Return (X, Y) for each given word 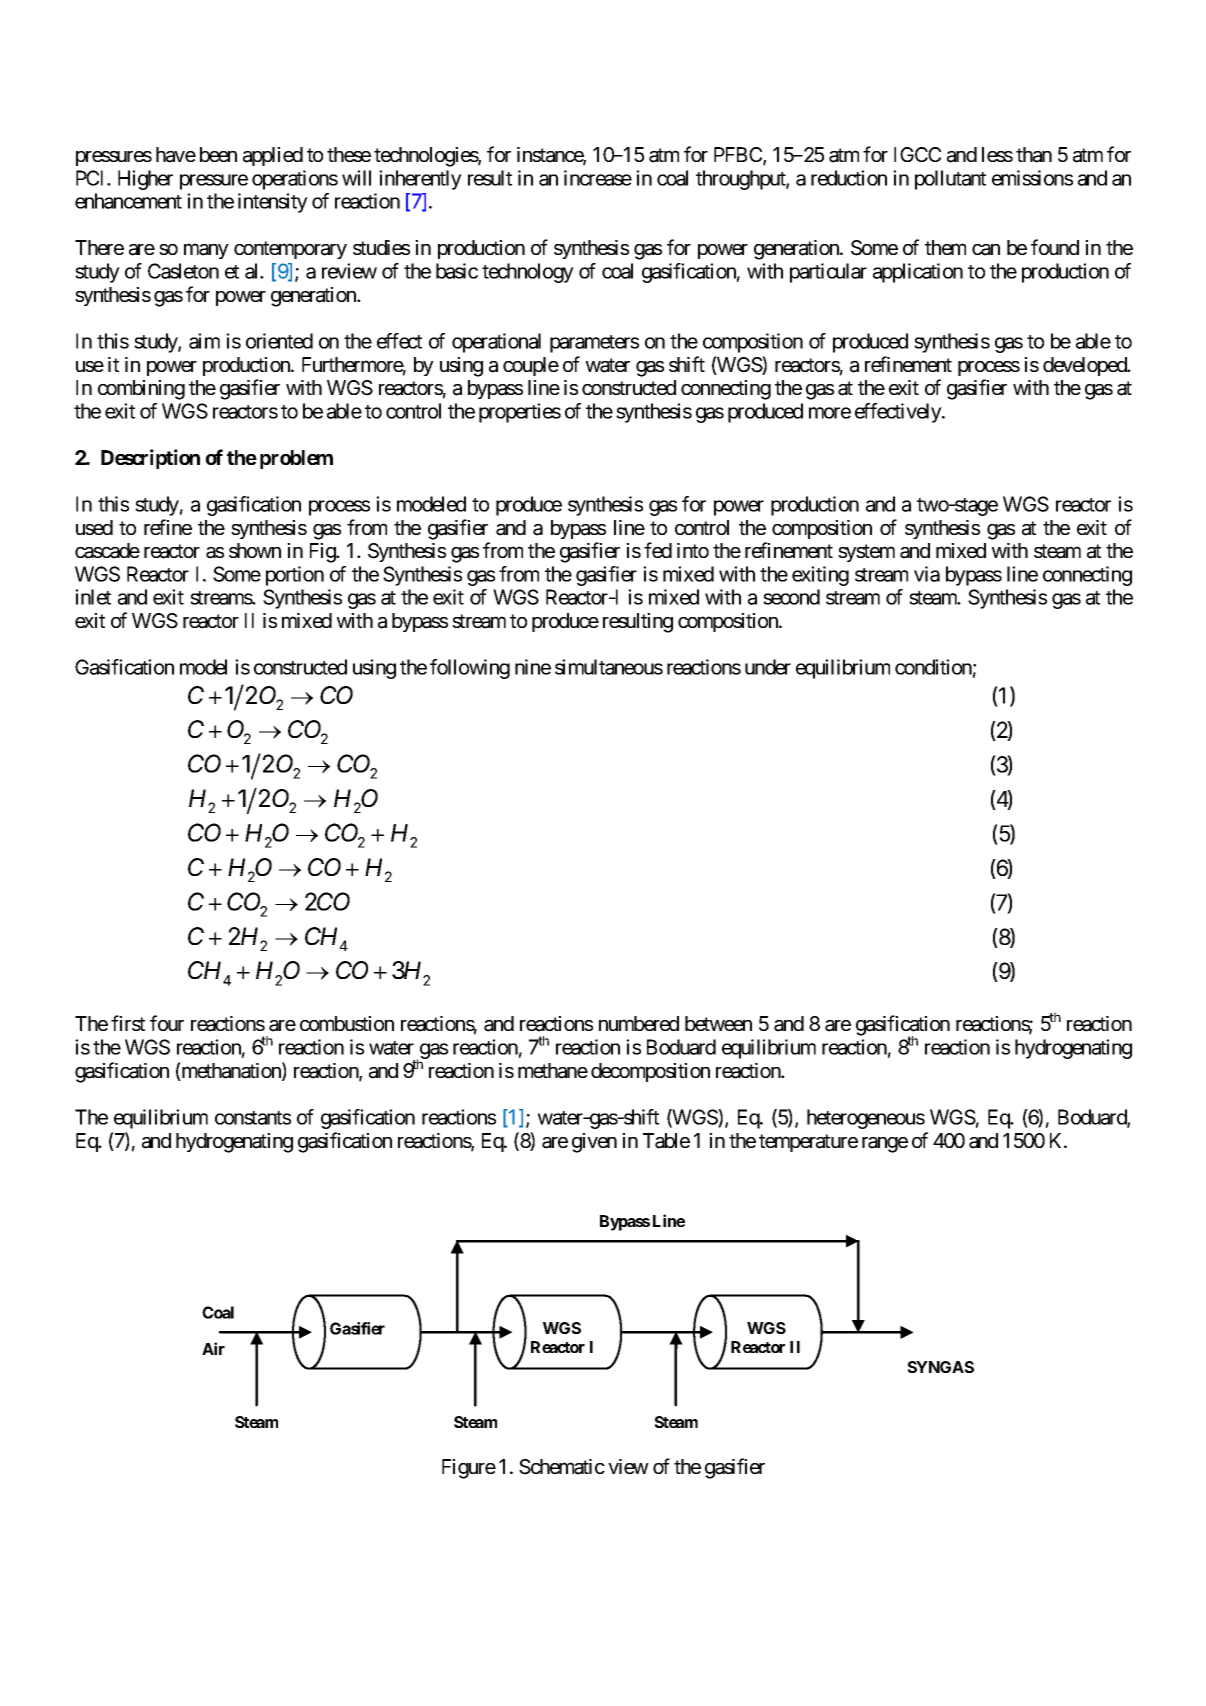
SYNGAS (940, 1367)
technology (528, 273)
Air (213, 1348)
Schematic (562, 1467)
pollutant (950, 180)
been (218, 154)
